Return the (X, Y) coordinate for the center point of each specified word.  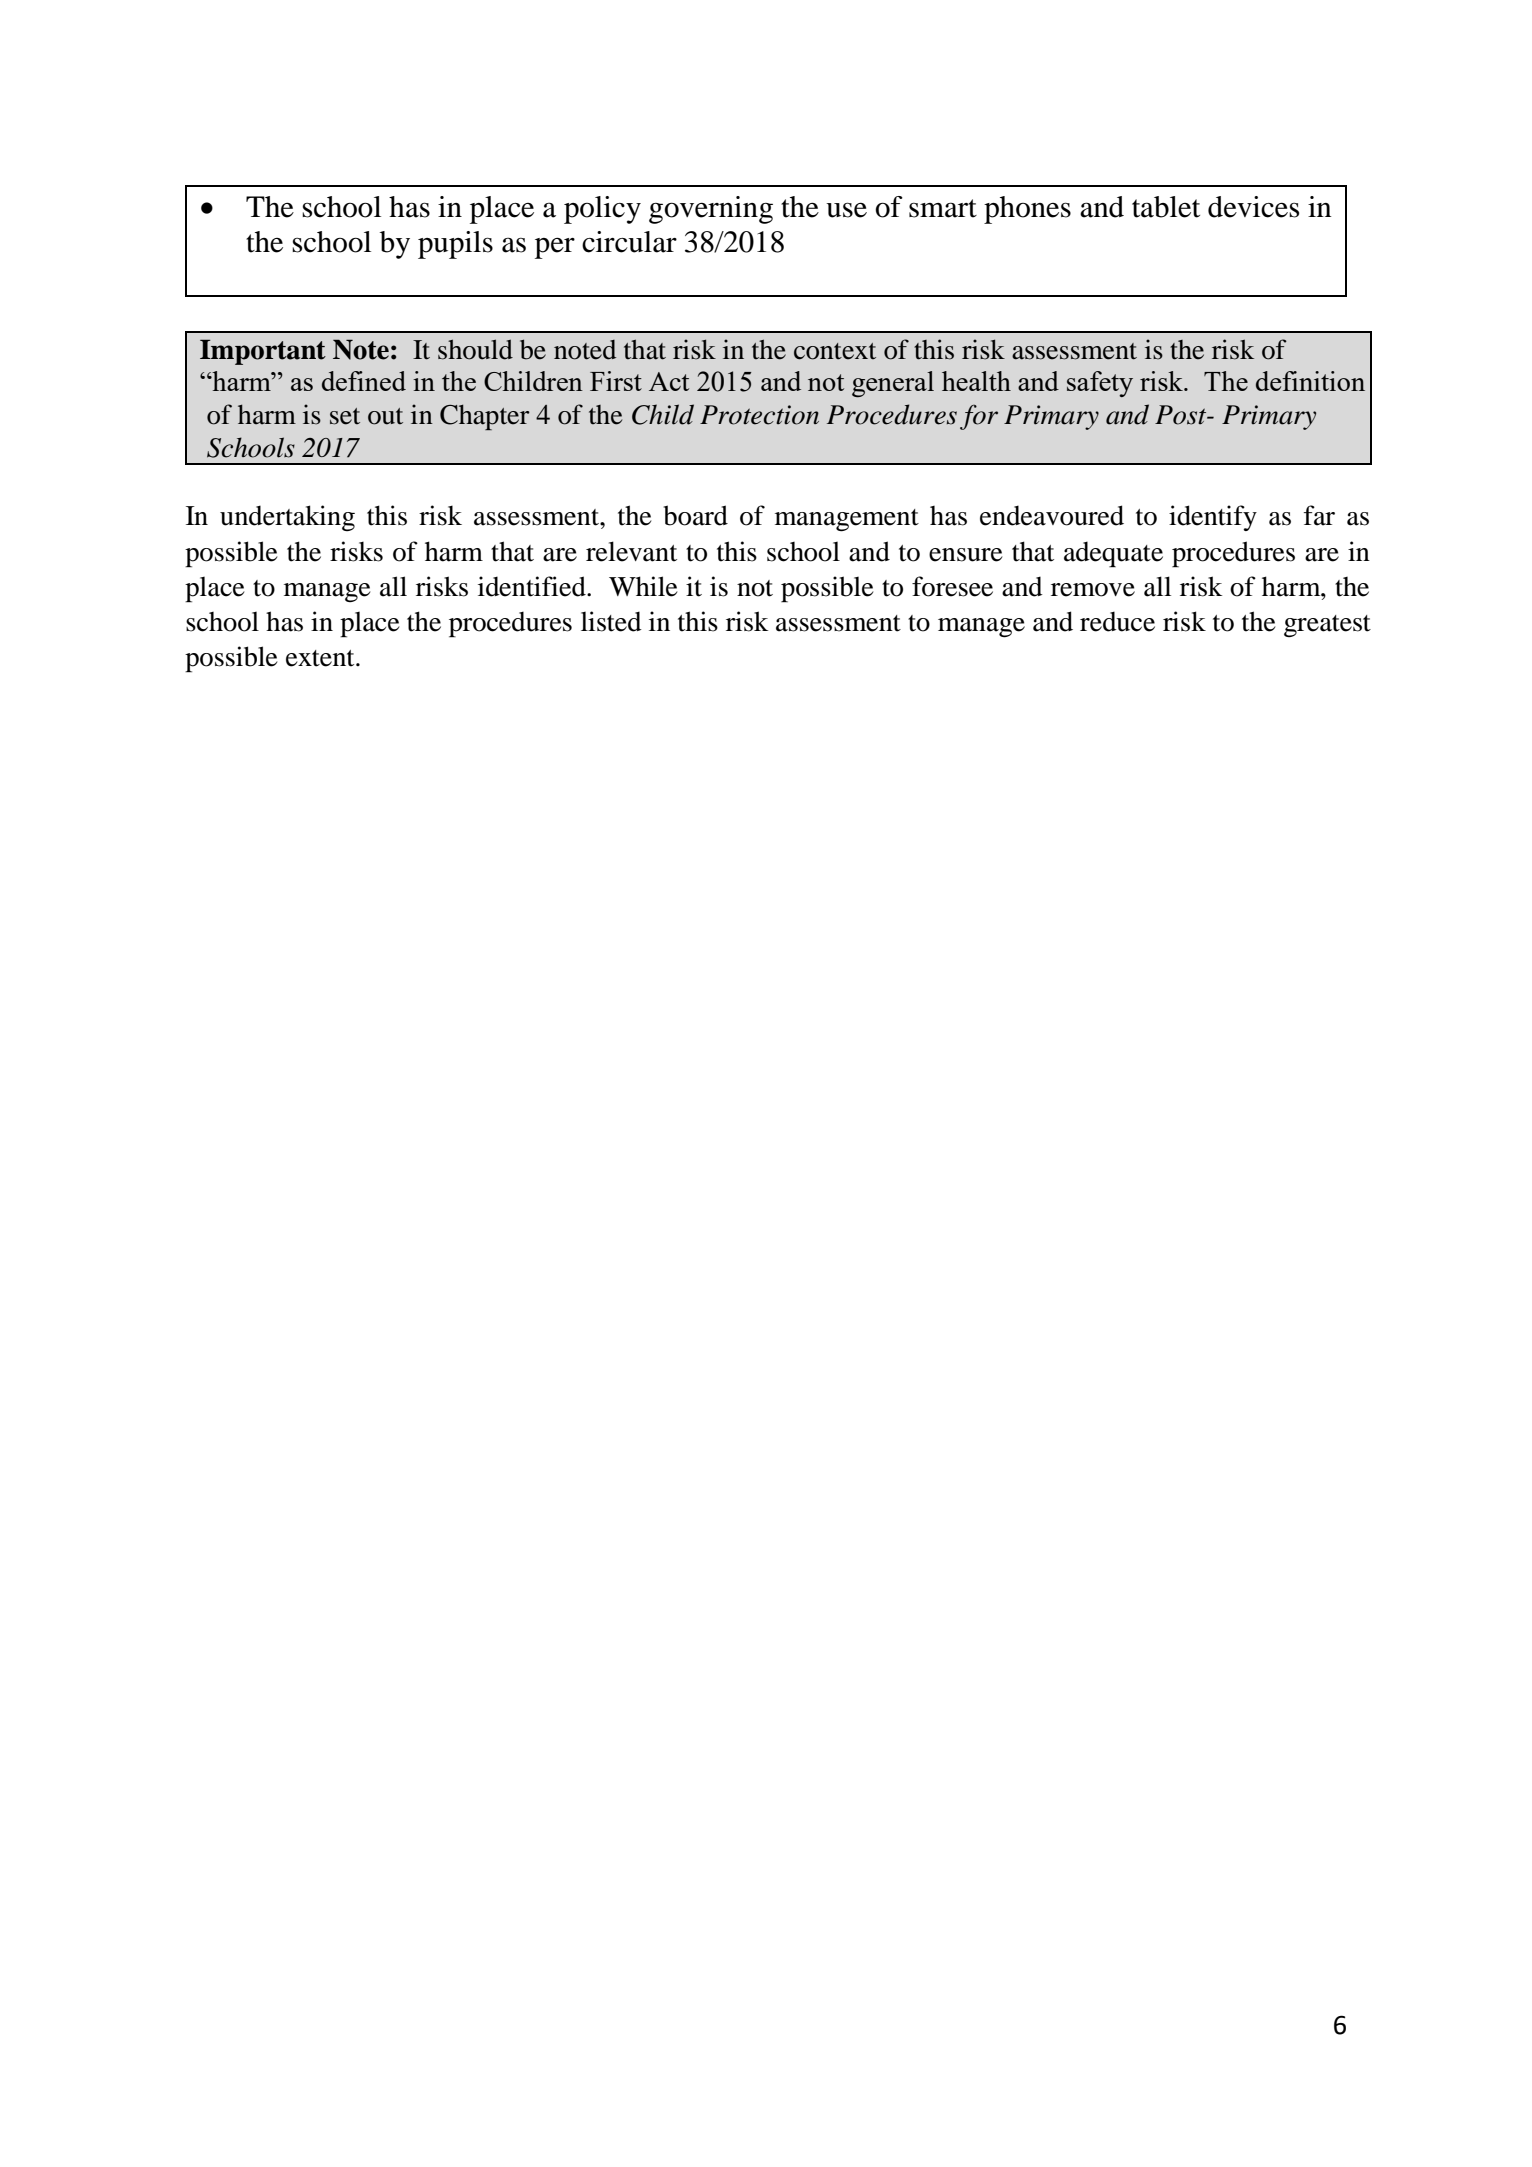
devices (1253, 207)
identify (1213, 518)
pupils (455, 245)
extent (321, 658)
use (846, 210)
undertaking (287, 518)
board (696, 515)
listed (611, 621)
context (835, 351)
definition (1310, 381)
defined (364, 381)
